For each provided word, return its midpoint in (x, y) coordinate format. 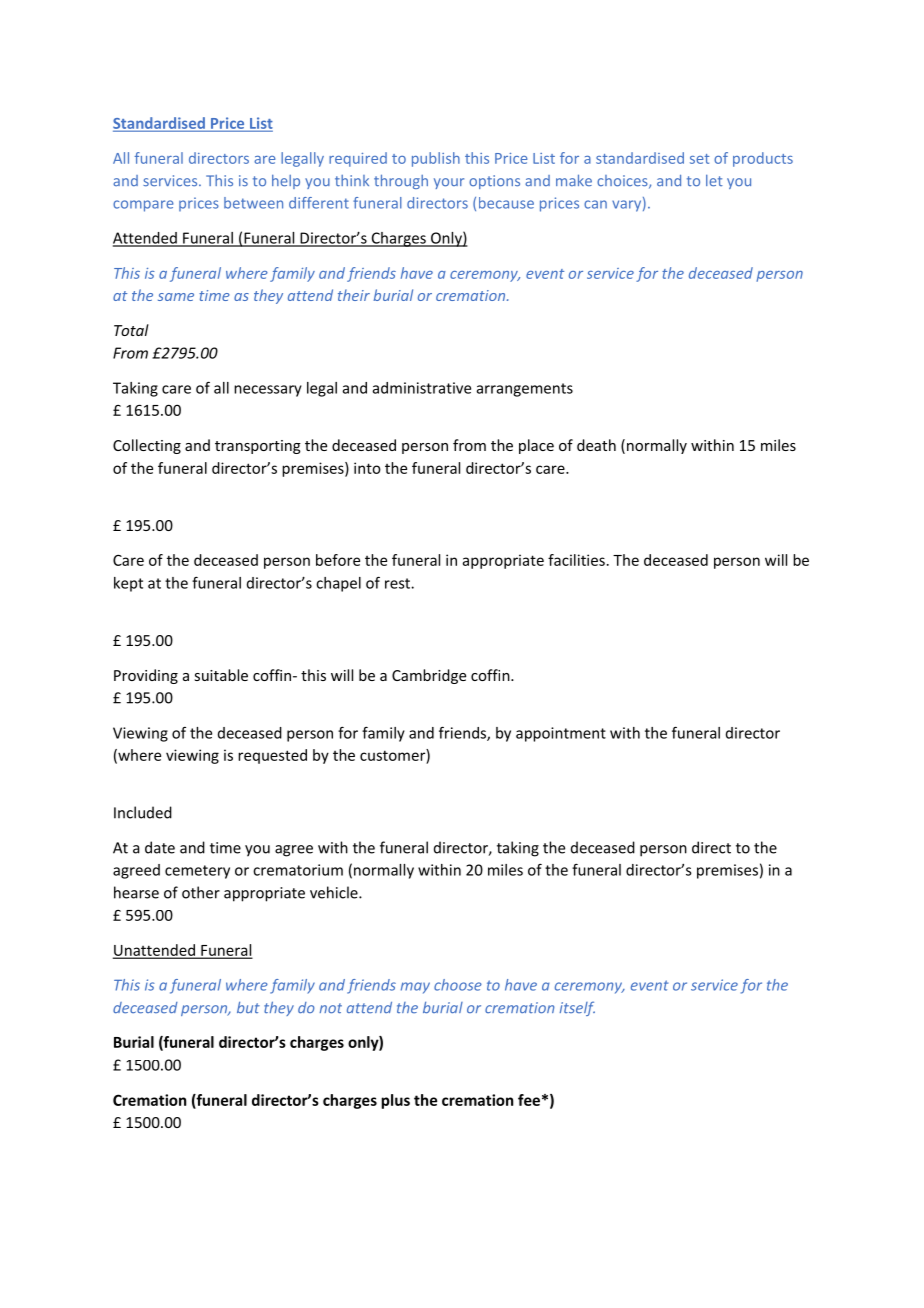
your (449, 183)
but (248, 1007)
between (253, 203)
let (714, 180)
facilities (576, 560)
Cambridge (429, 676)
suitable (221, 675)
